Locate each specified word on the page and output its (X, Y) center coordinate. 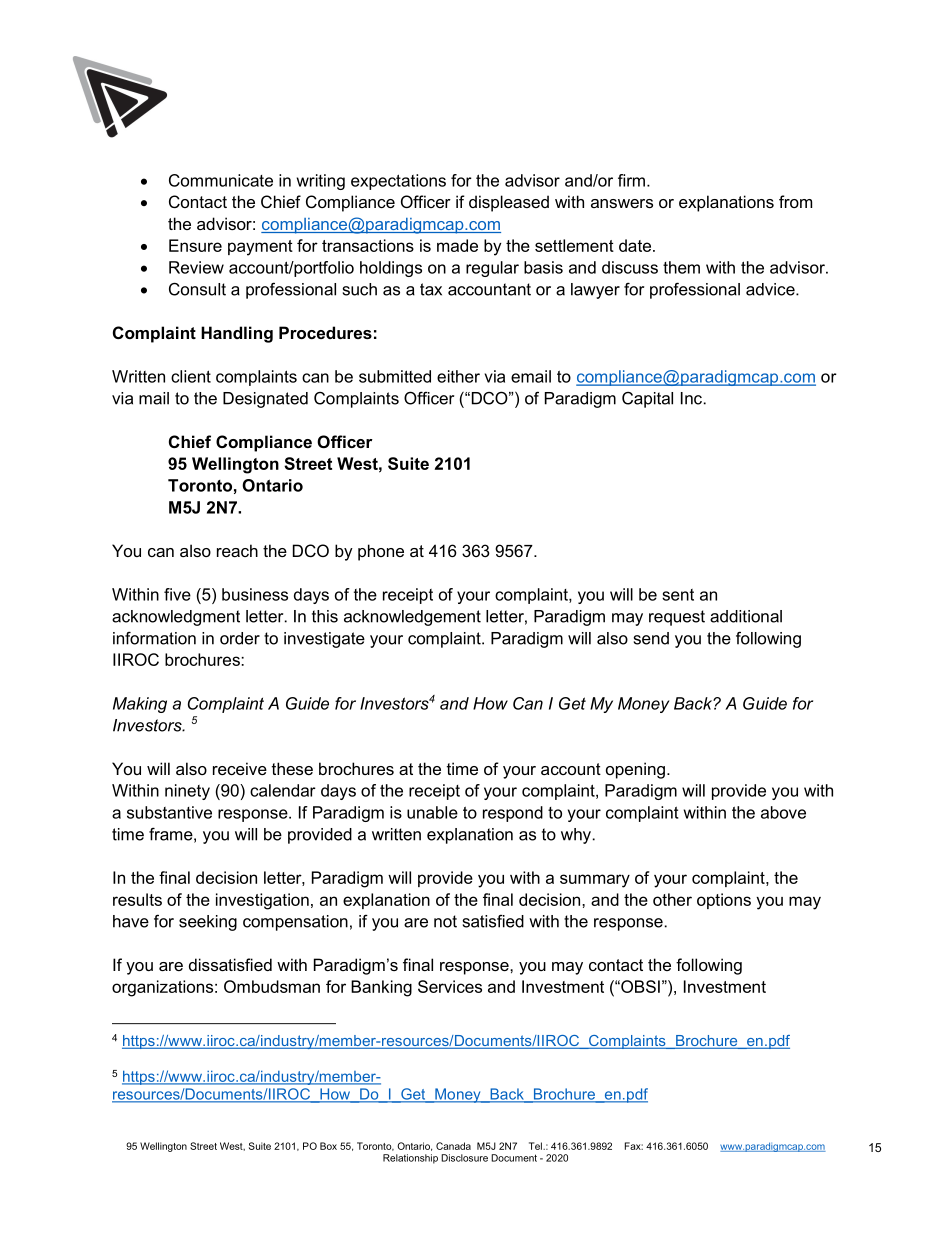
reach (237, 550)
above (783, 812)
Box (328, 1146)
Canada (453, 1146)
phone (381, 552)
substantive (169, 812)
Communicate (221, 180)
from (795, 201)
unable (432, 812)
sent (678, 595)
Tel (536, 1146)
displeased (509, 203)
